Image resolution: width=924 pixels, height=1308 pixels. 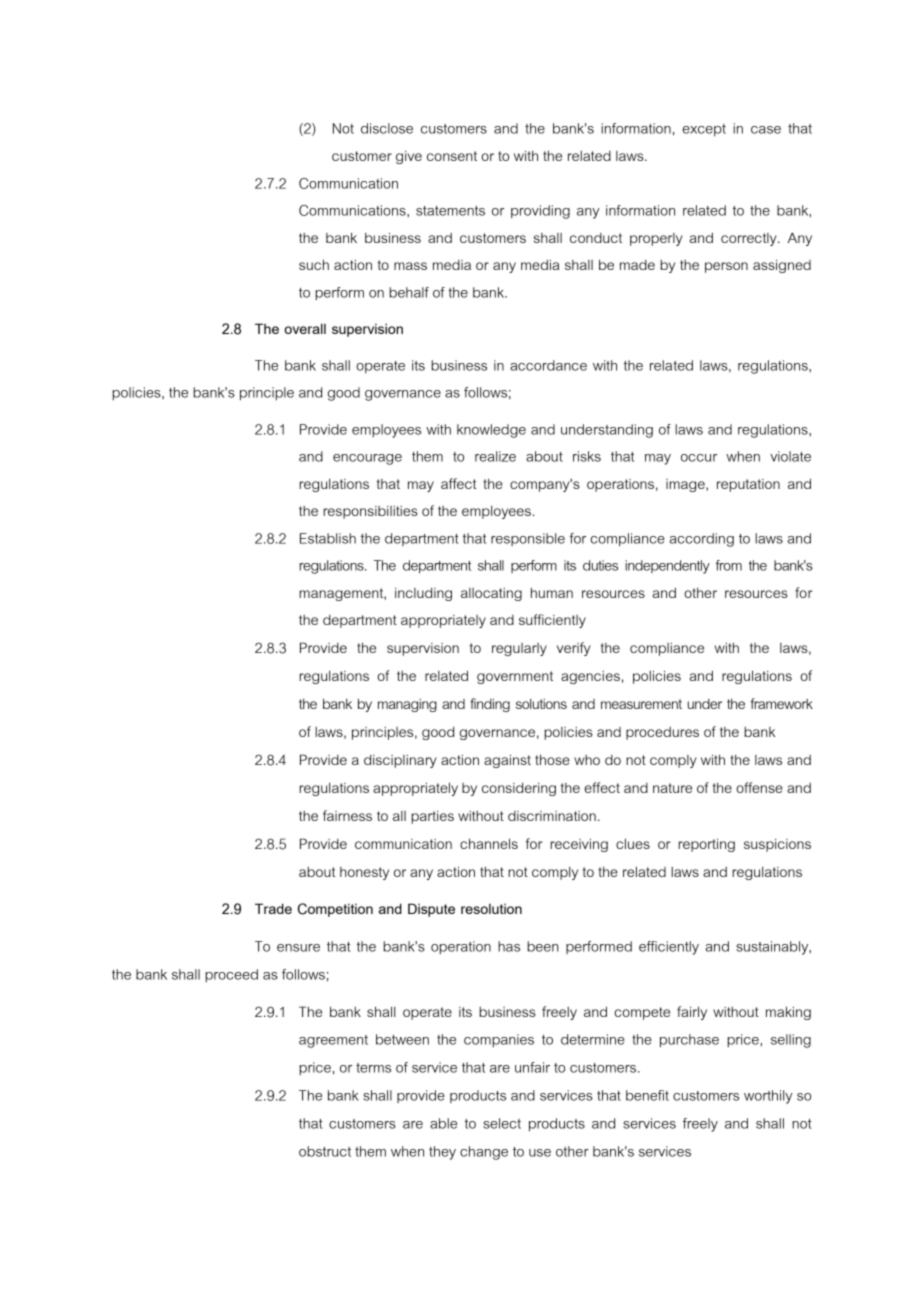 What do you see at coordinates (706, 845) in the document?
I see `reporting` at bounding box center [706, 845].
